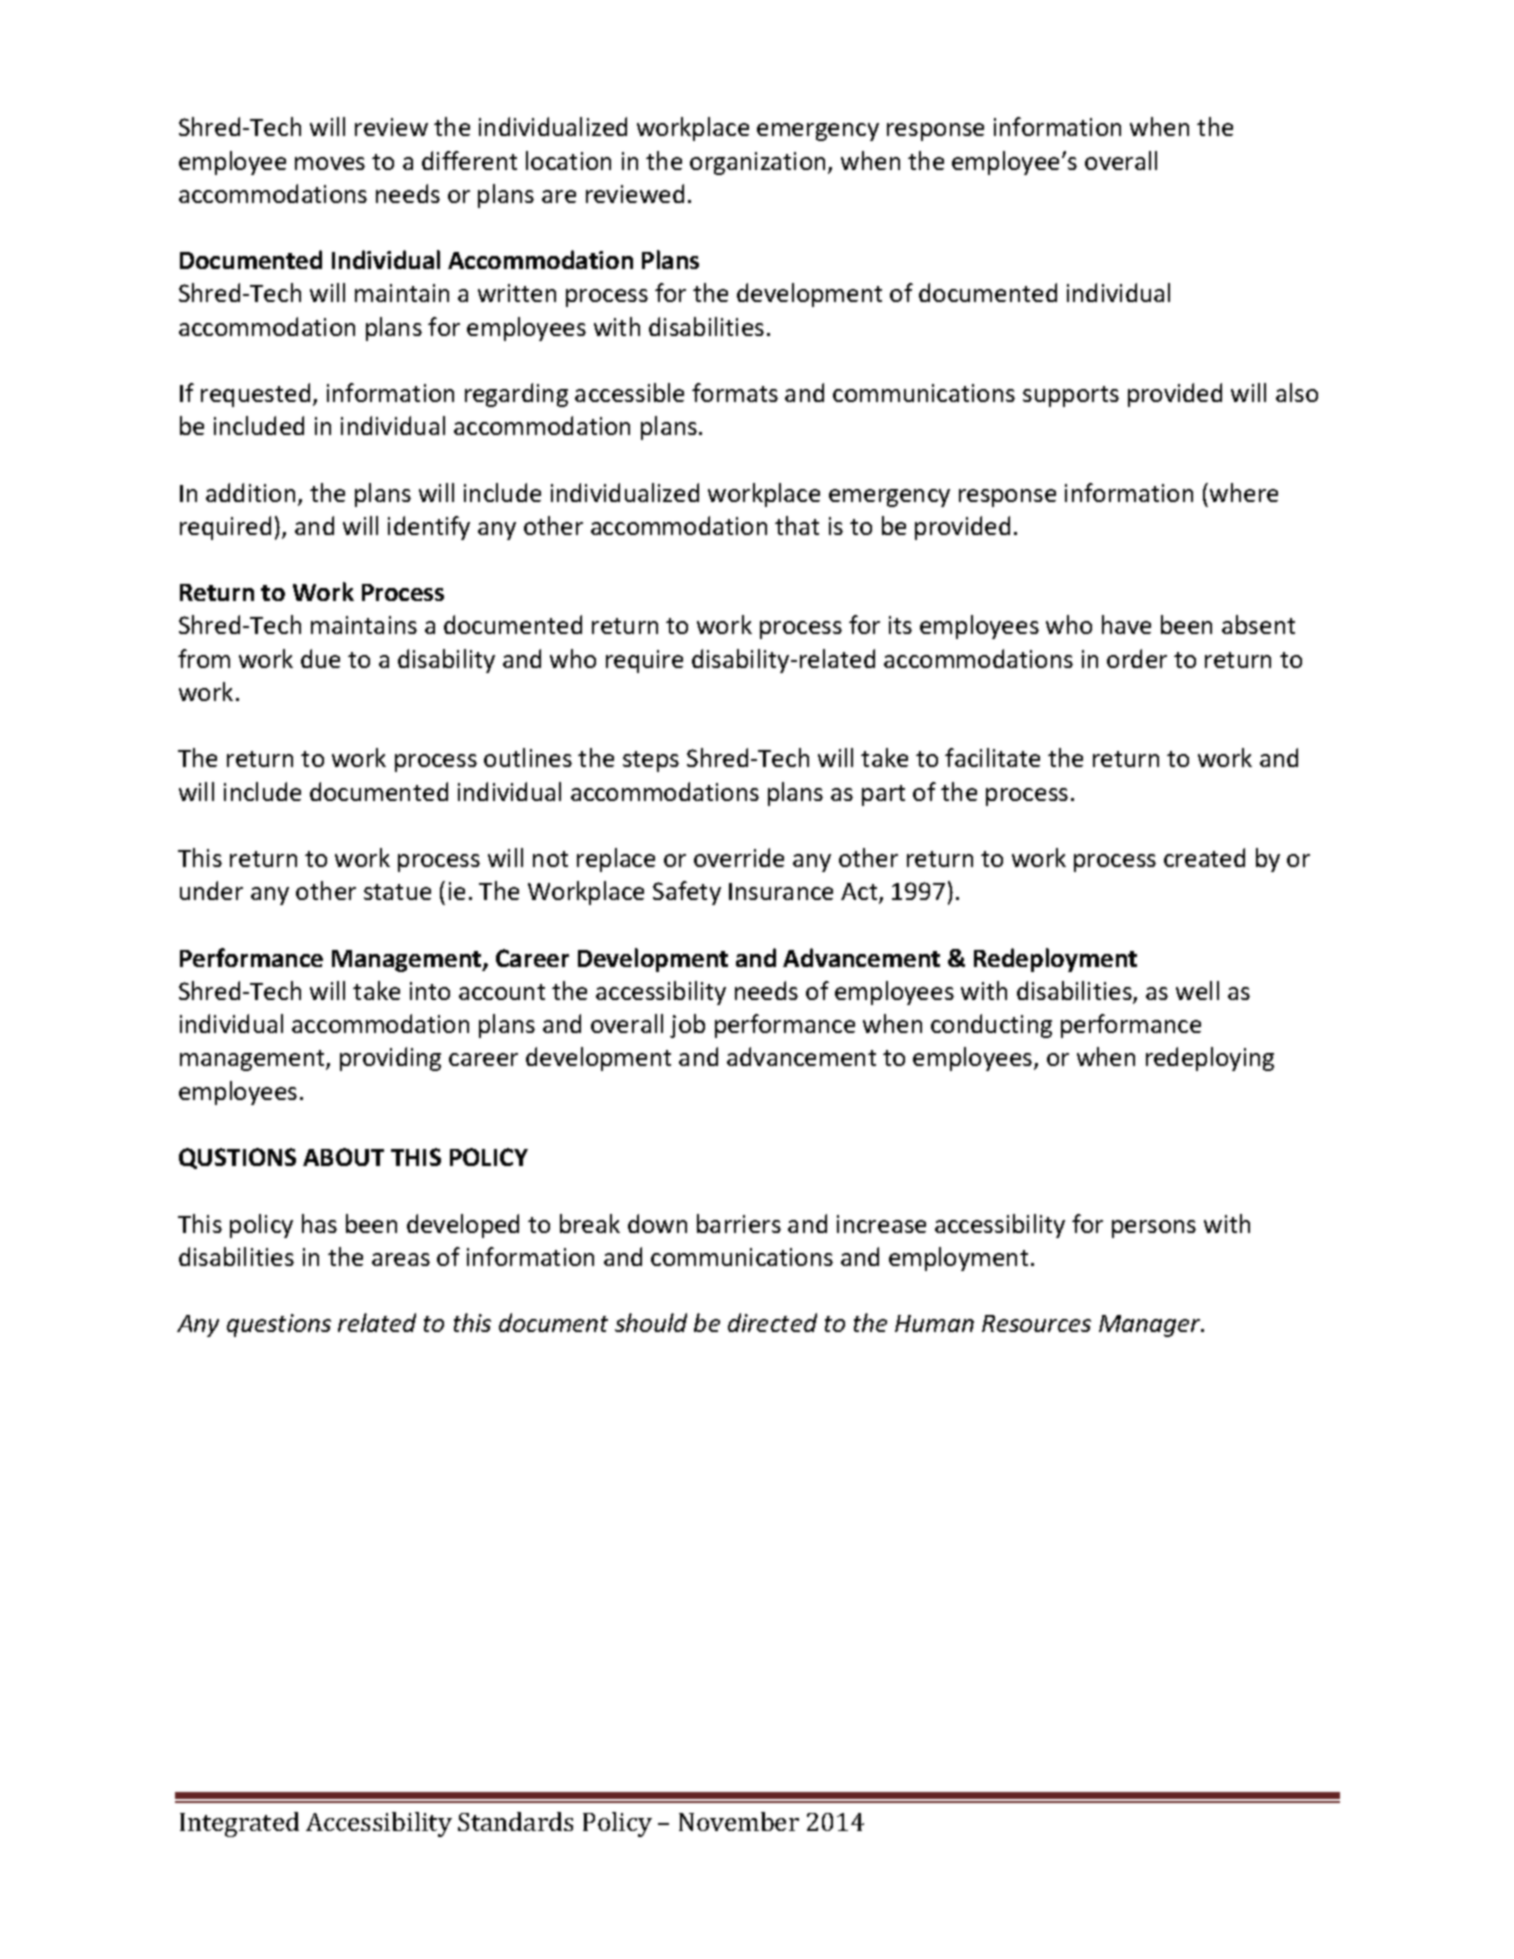  What do you see at coordinates (239, 1824) in the document?
I see `Integrated` at bounding box center [239, 1824].
